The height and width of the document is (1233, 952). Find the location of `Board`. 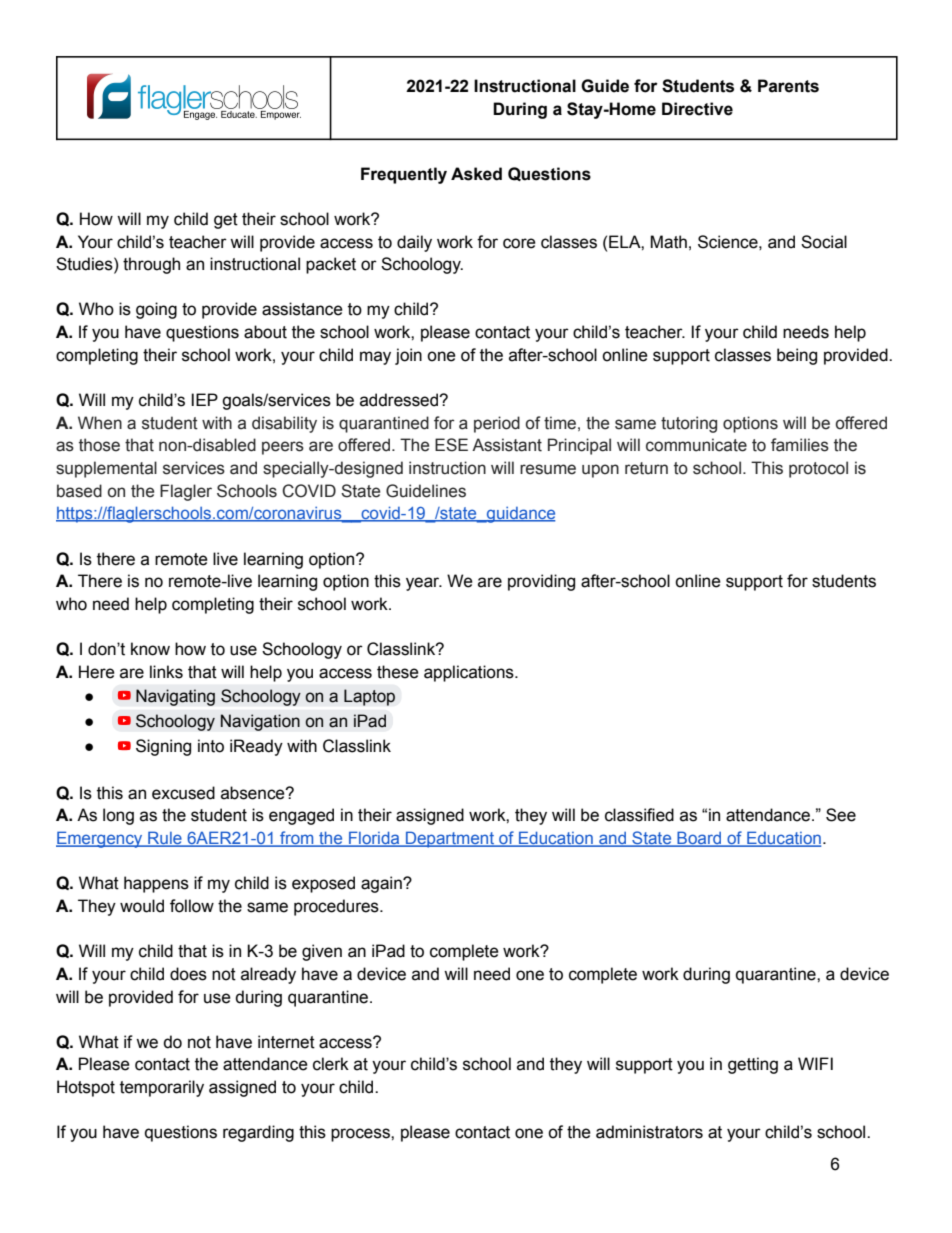

Board is located at coordinates (699, 839).
